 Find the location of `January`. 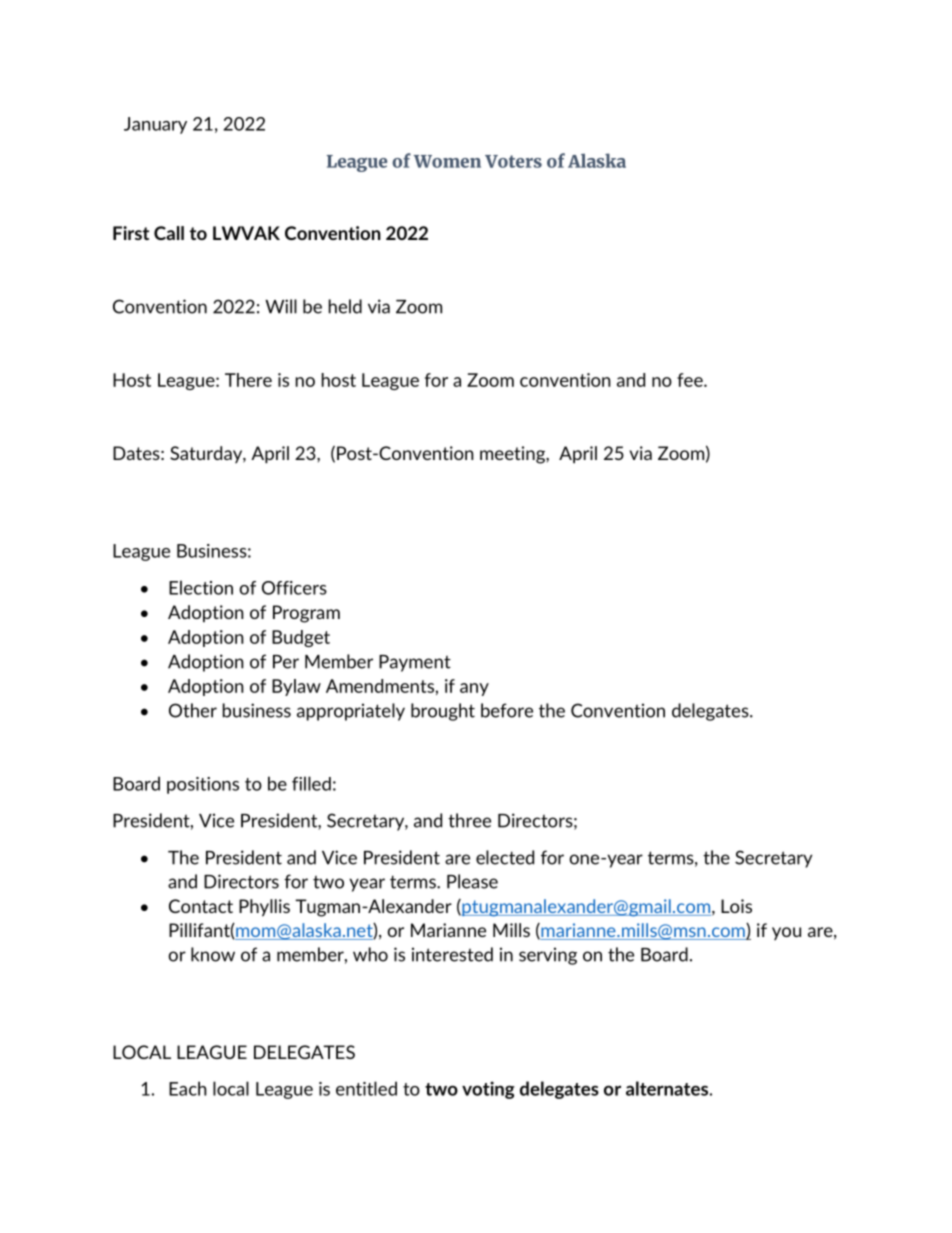

January is located at coordinates (155, 125).
